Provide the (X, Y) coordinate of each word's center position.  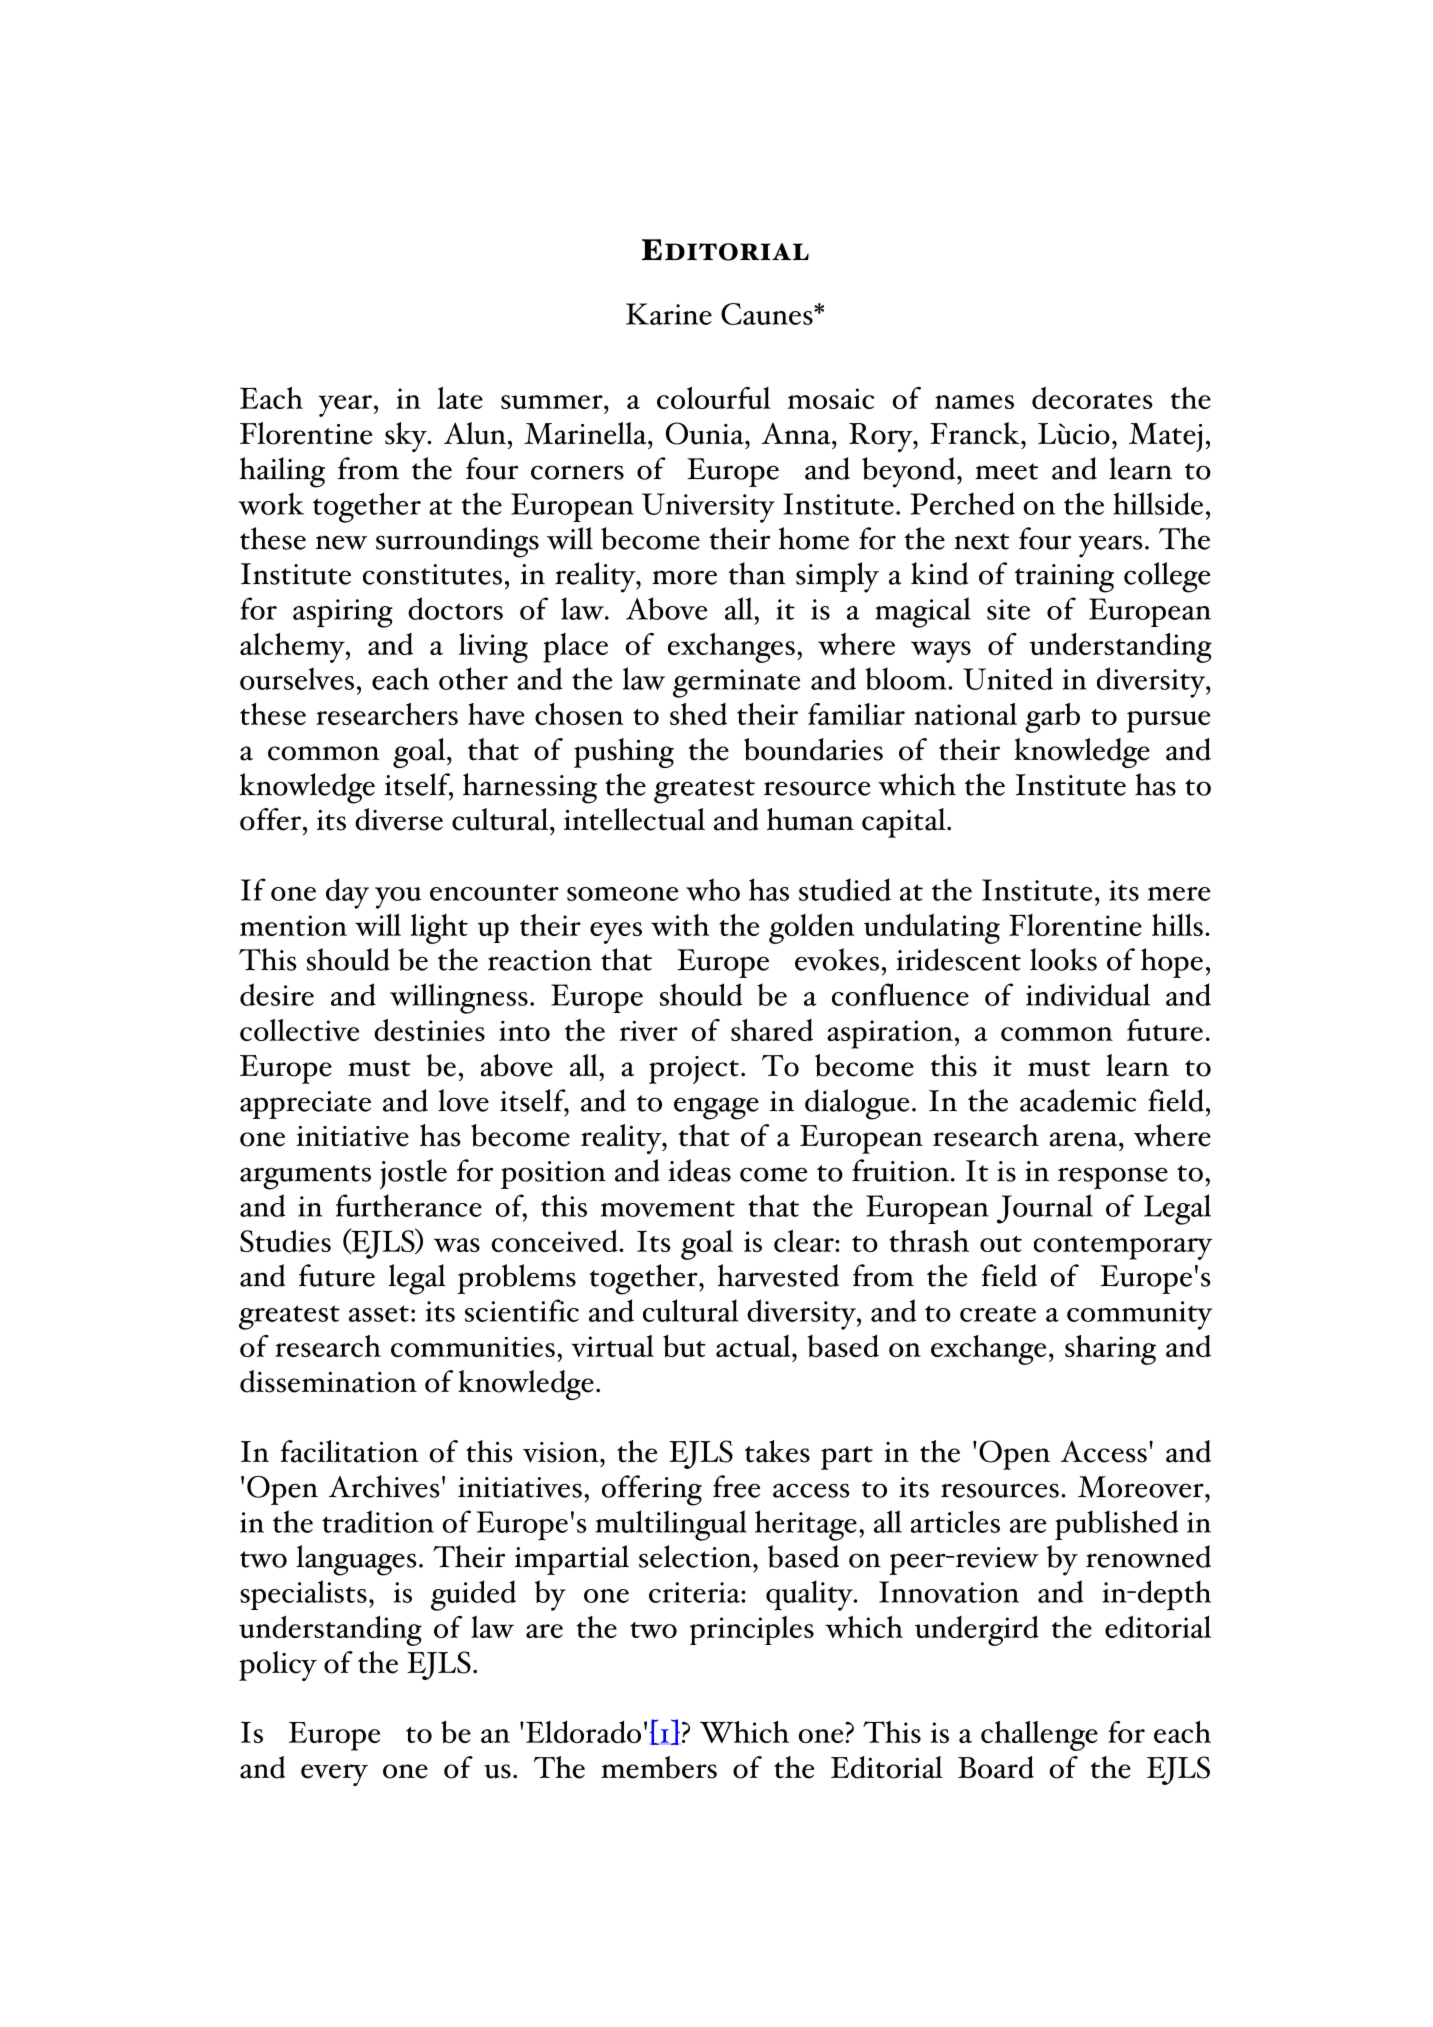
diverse (399, 819)
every (334, 1775)
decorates (1092, 398)
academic (1078, 1100)
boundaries (813, 749)
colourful (714, 398)
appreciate (305, 1105)
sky (407, 437)
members (659, 1767)
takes (777, 1451)
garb (1052, 718)
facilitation (350, 1451)
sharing (1110, 1350)
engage (716, 1108)
